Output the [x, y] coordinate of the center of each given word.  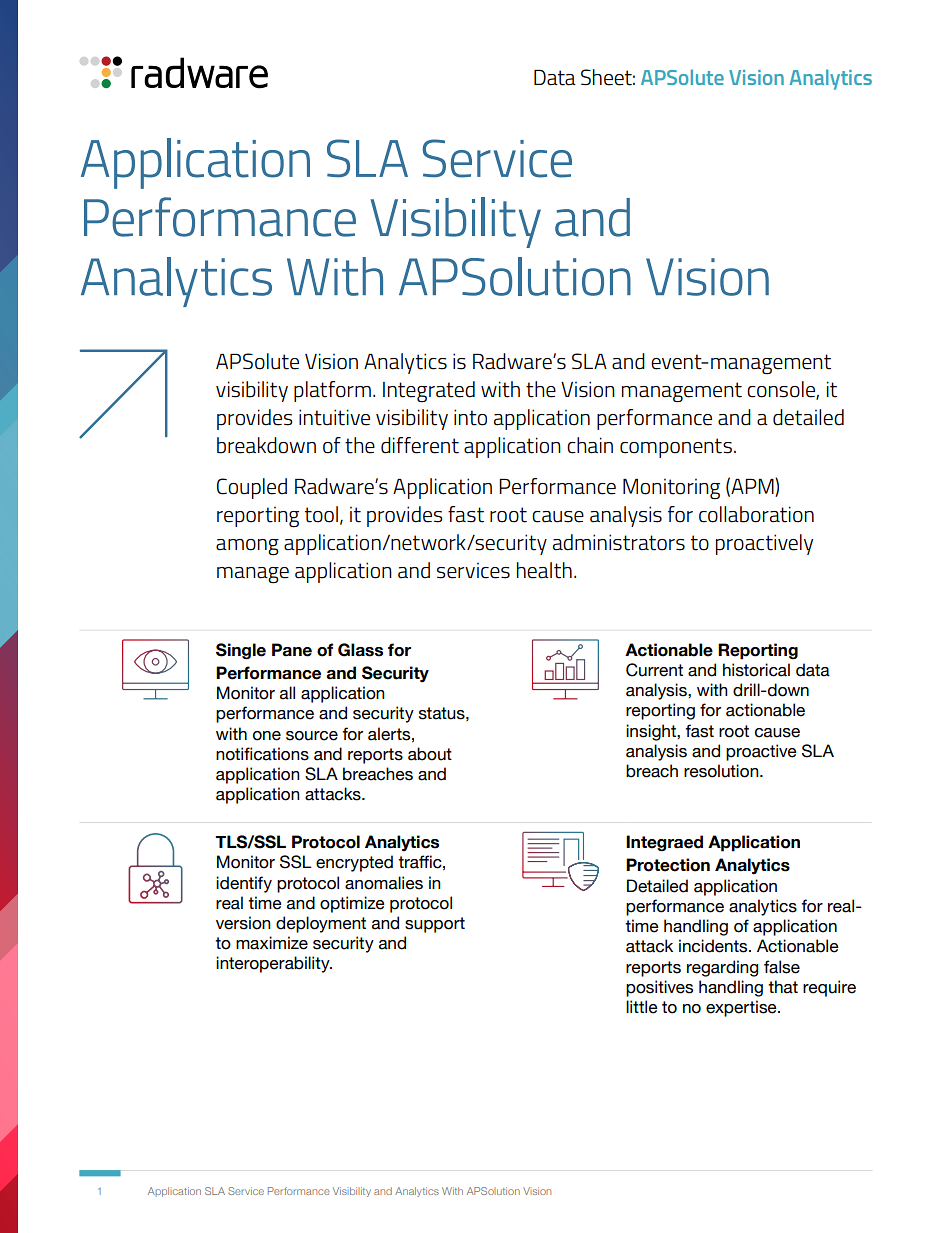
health [544, 570]
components [676, 448]
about [430, 754]
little [642, 1007]
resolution [722, 771]
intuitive [334, 417]
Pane [292, 650]
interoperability [274, 964]
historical [756, 670]
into [470, 417]
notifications [262, 754]
